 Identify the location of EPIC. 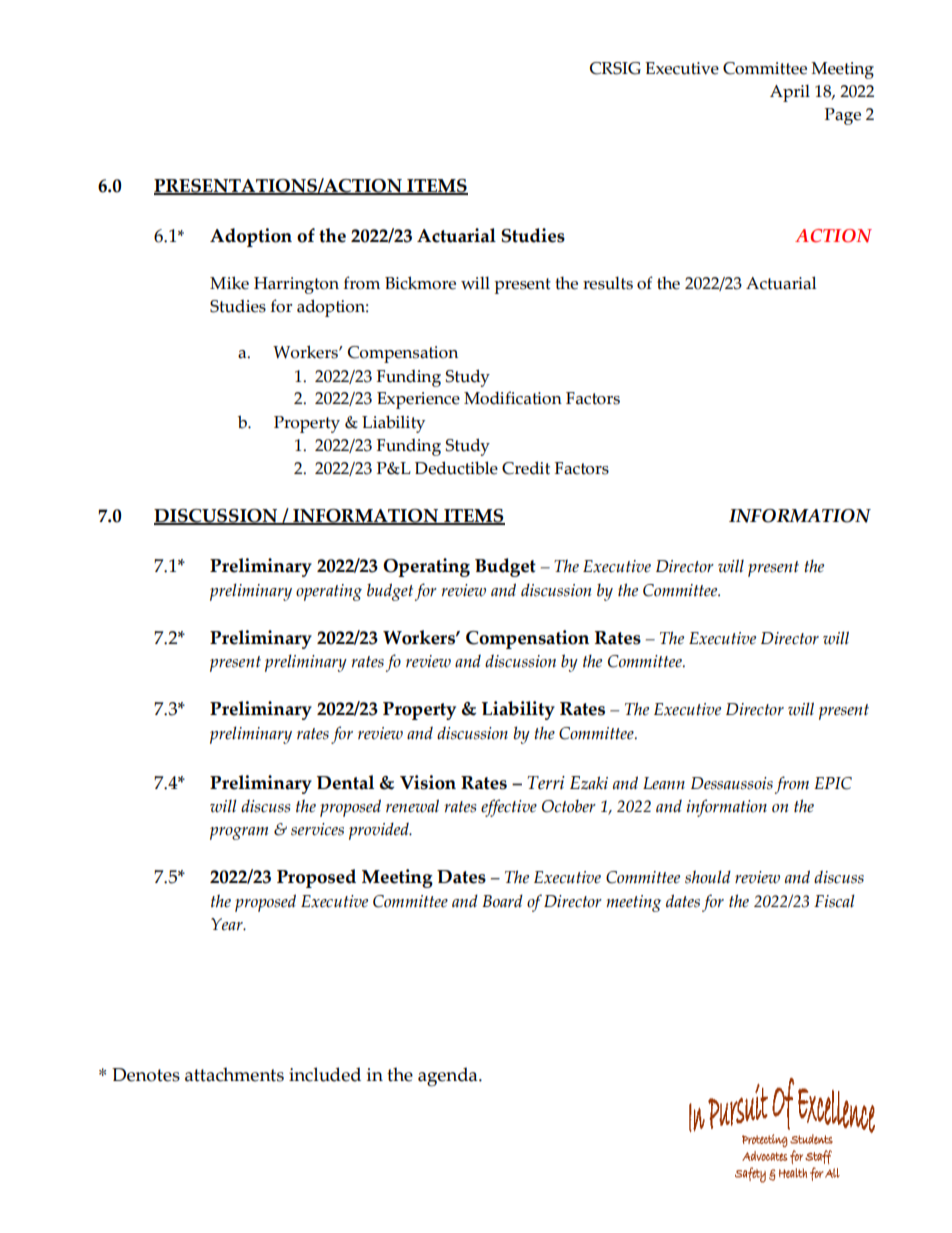
(833, 783).
